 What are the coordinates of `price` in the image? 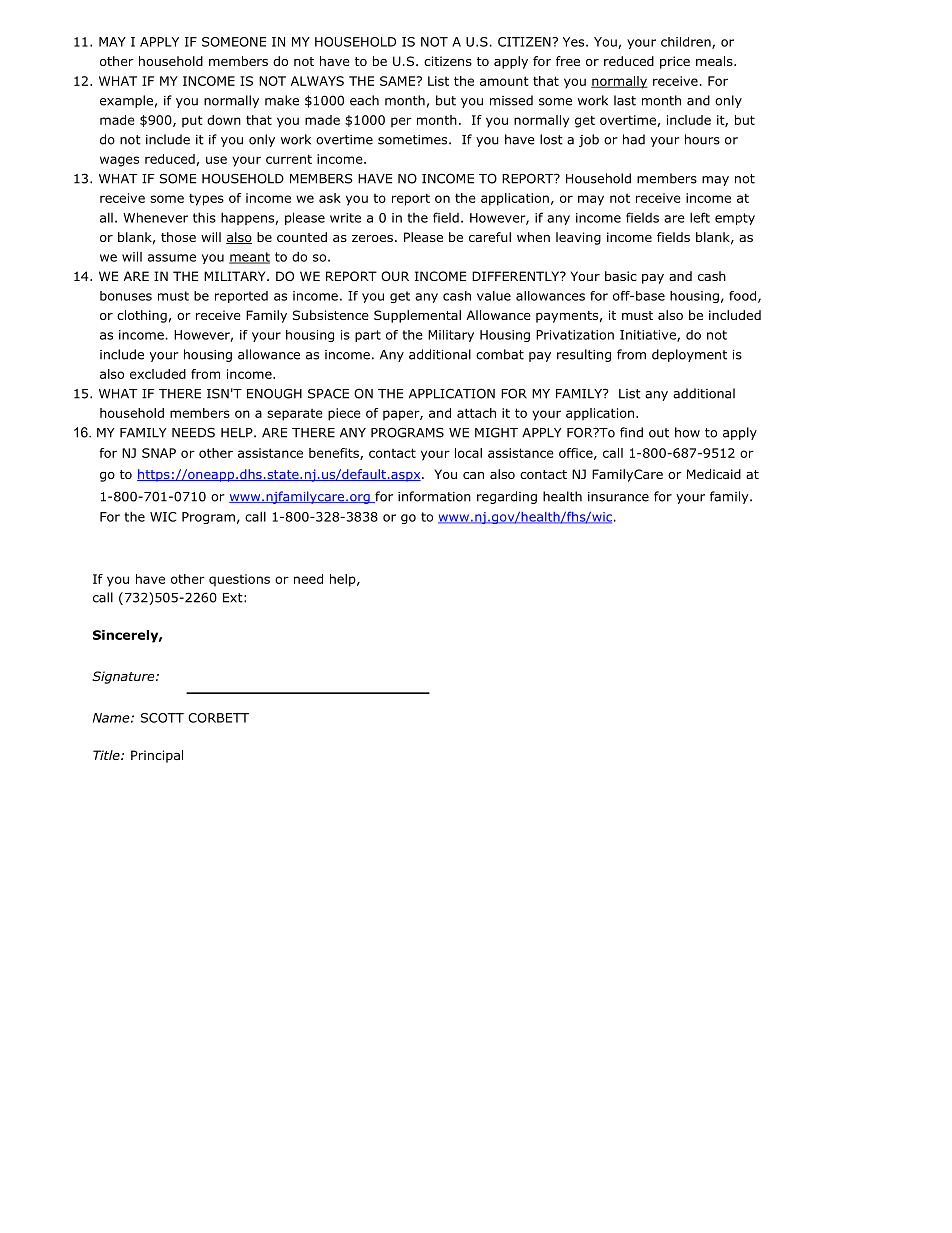 It's located at (675, 62).
